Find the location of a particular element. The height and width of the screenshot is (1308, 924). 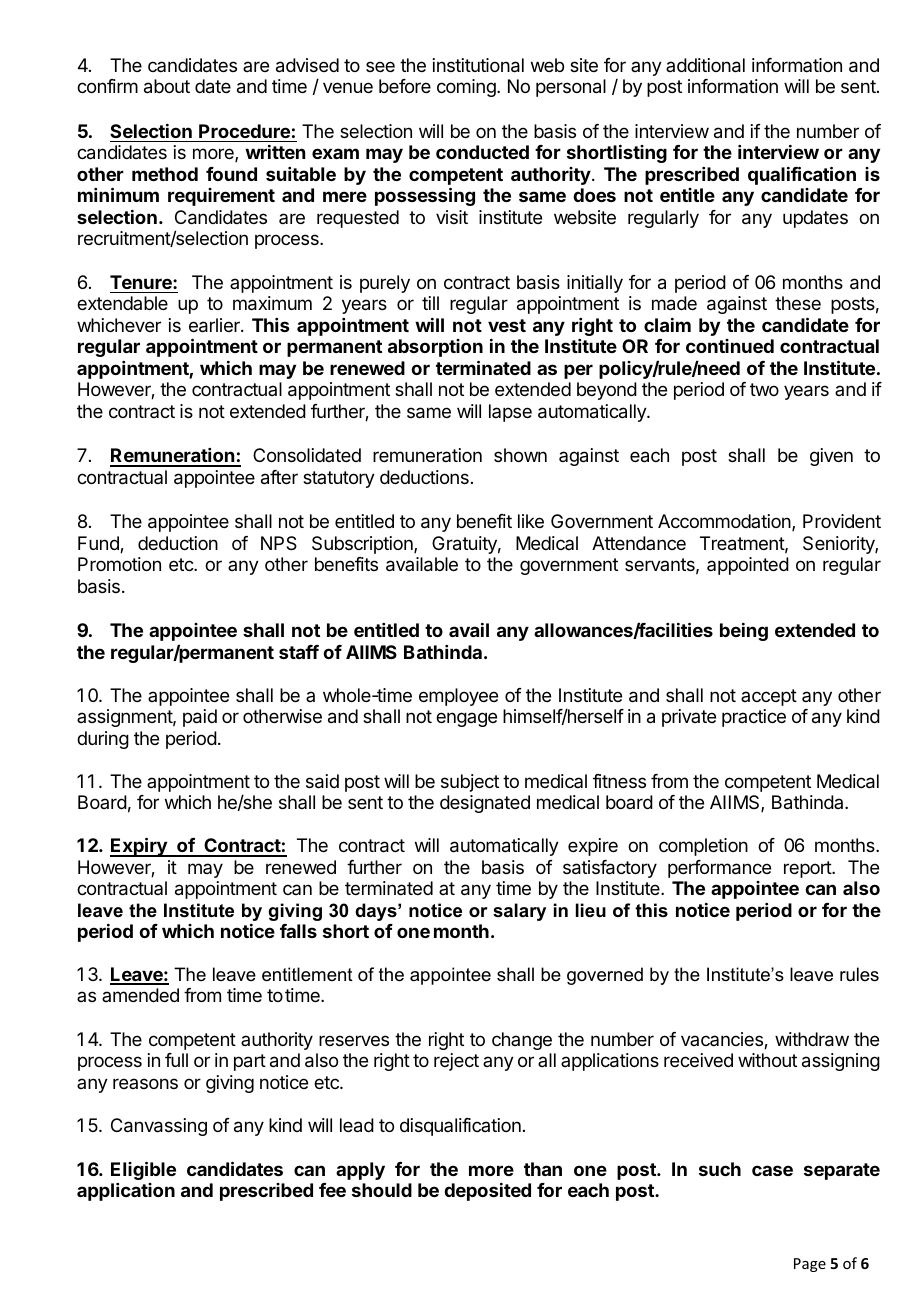

additional is located at coordinates (705, 65).
